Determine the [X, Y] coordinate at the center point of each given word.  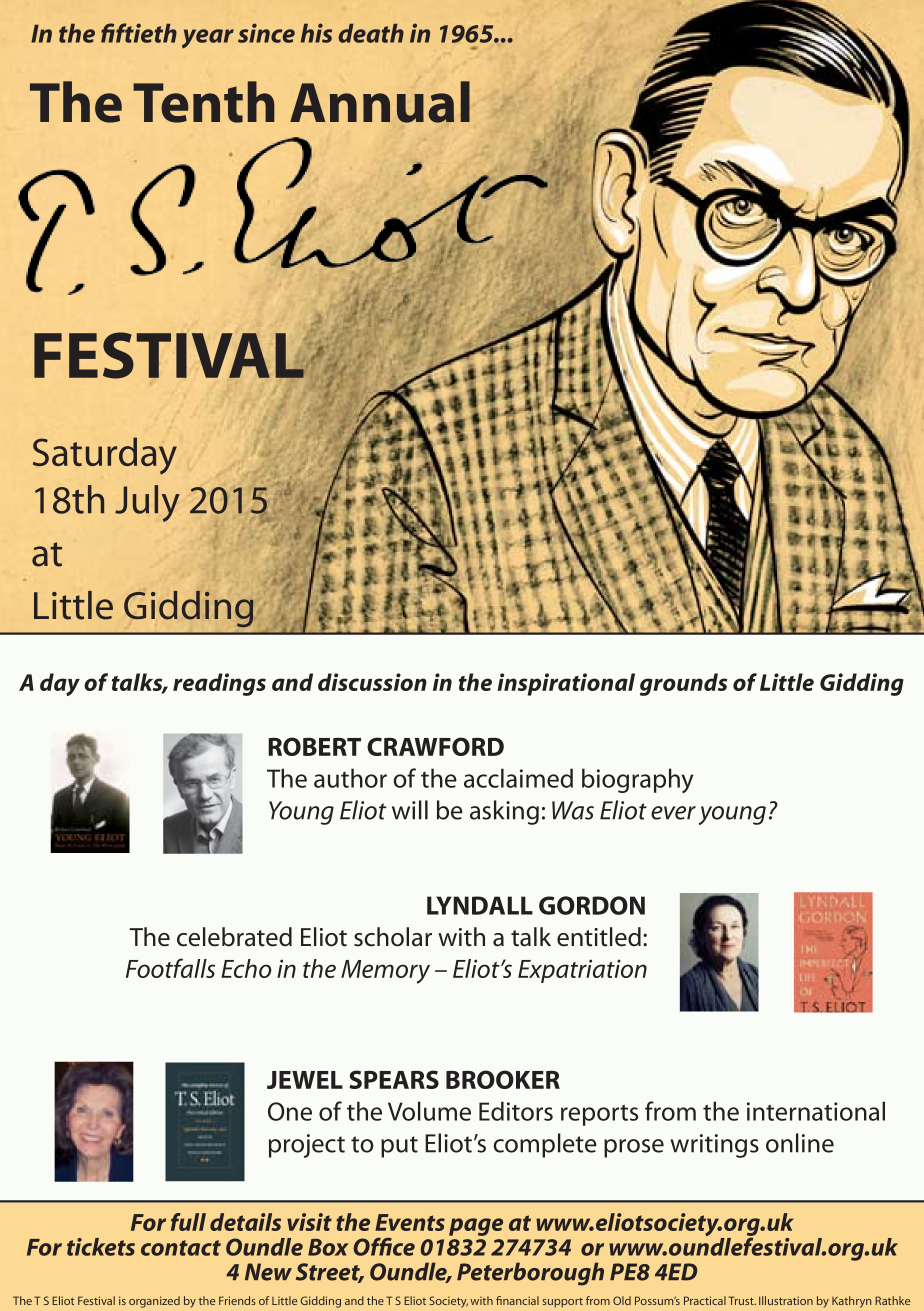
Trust [742, 1300]
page [476, 1227]
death [371, 33]
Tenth [204, 102]
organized [154, 1302]
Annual [380, 102]
